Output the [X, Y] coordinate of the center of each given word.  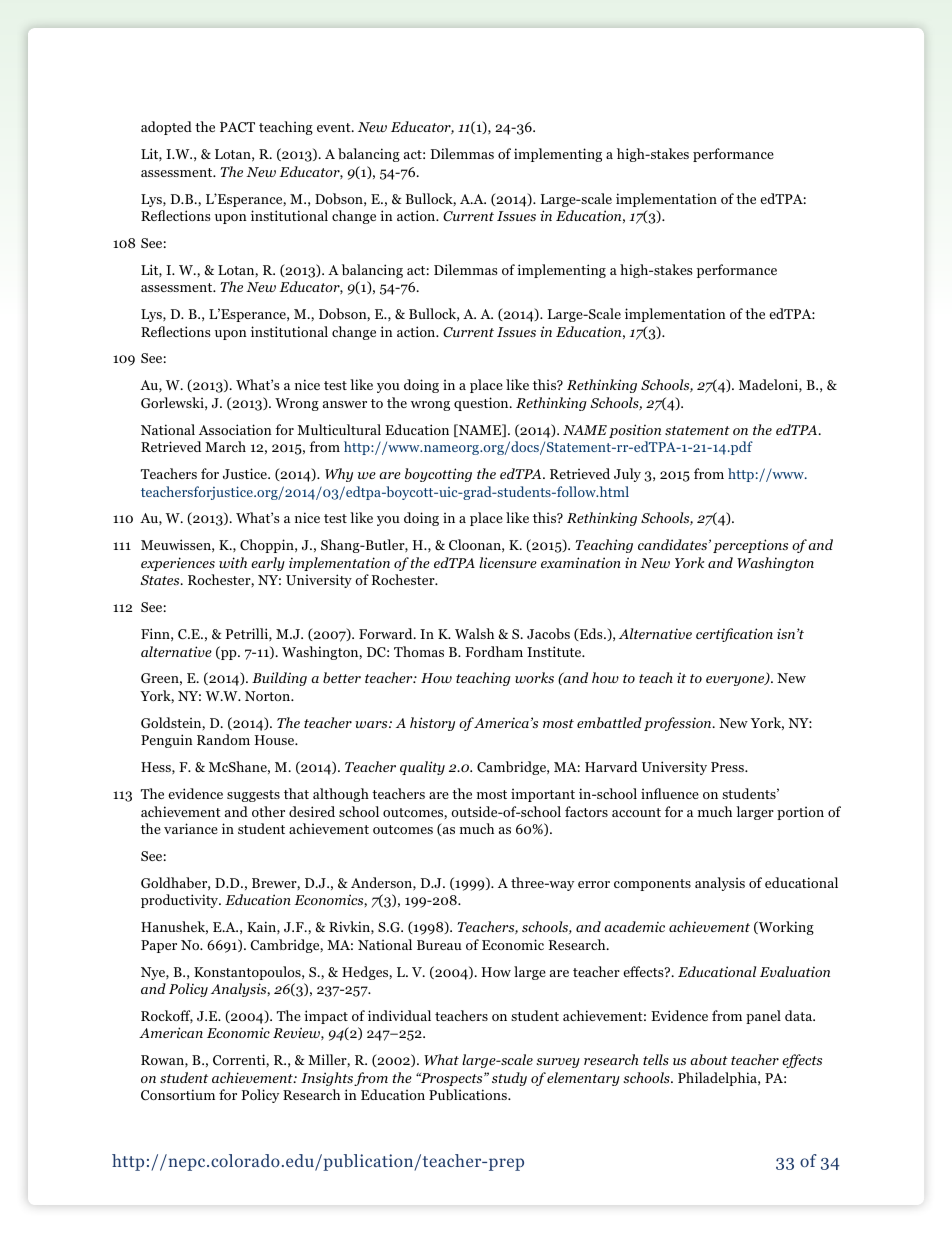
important [543, 795]
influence [670, 793]
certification [734, 635]
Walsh [474, 633]
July [627, 475]
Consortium [178, 1095]
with [233, 562]
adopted [166, 128]
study [509, 1079]
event [335, 127]
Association [235, 429]
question [482, 404]
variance [191, 828]
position [635, 431]
